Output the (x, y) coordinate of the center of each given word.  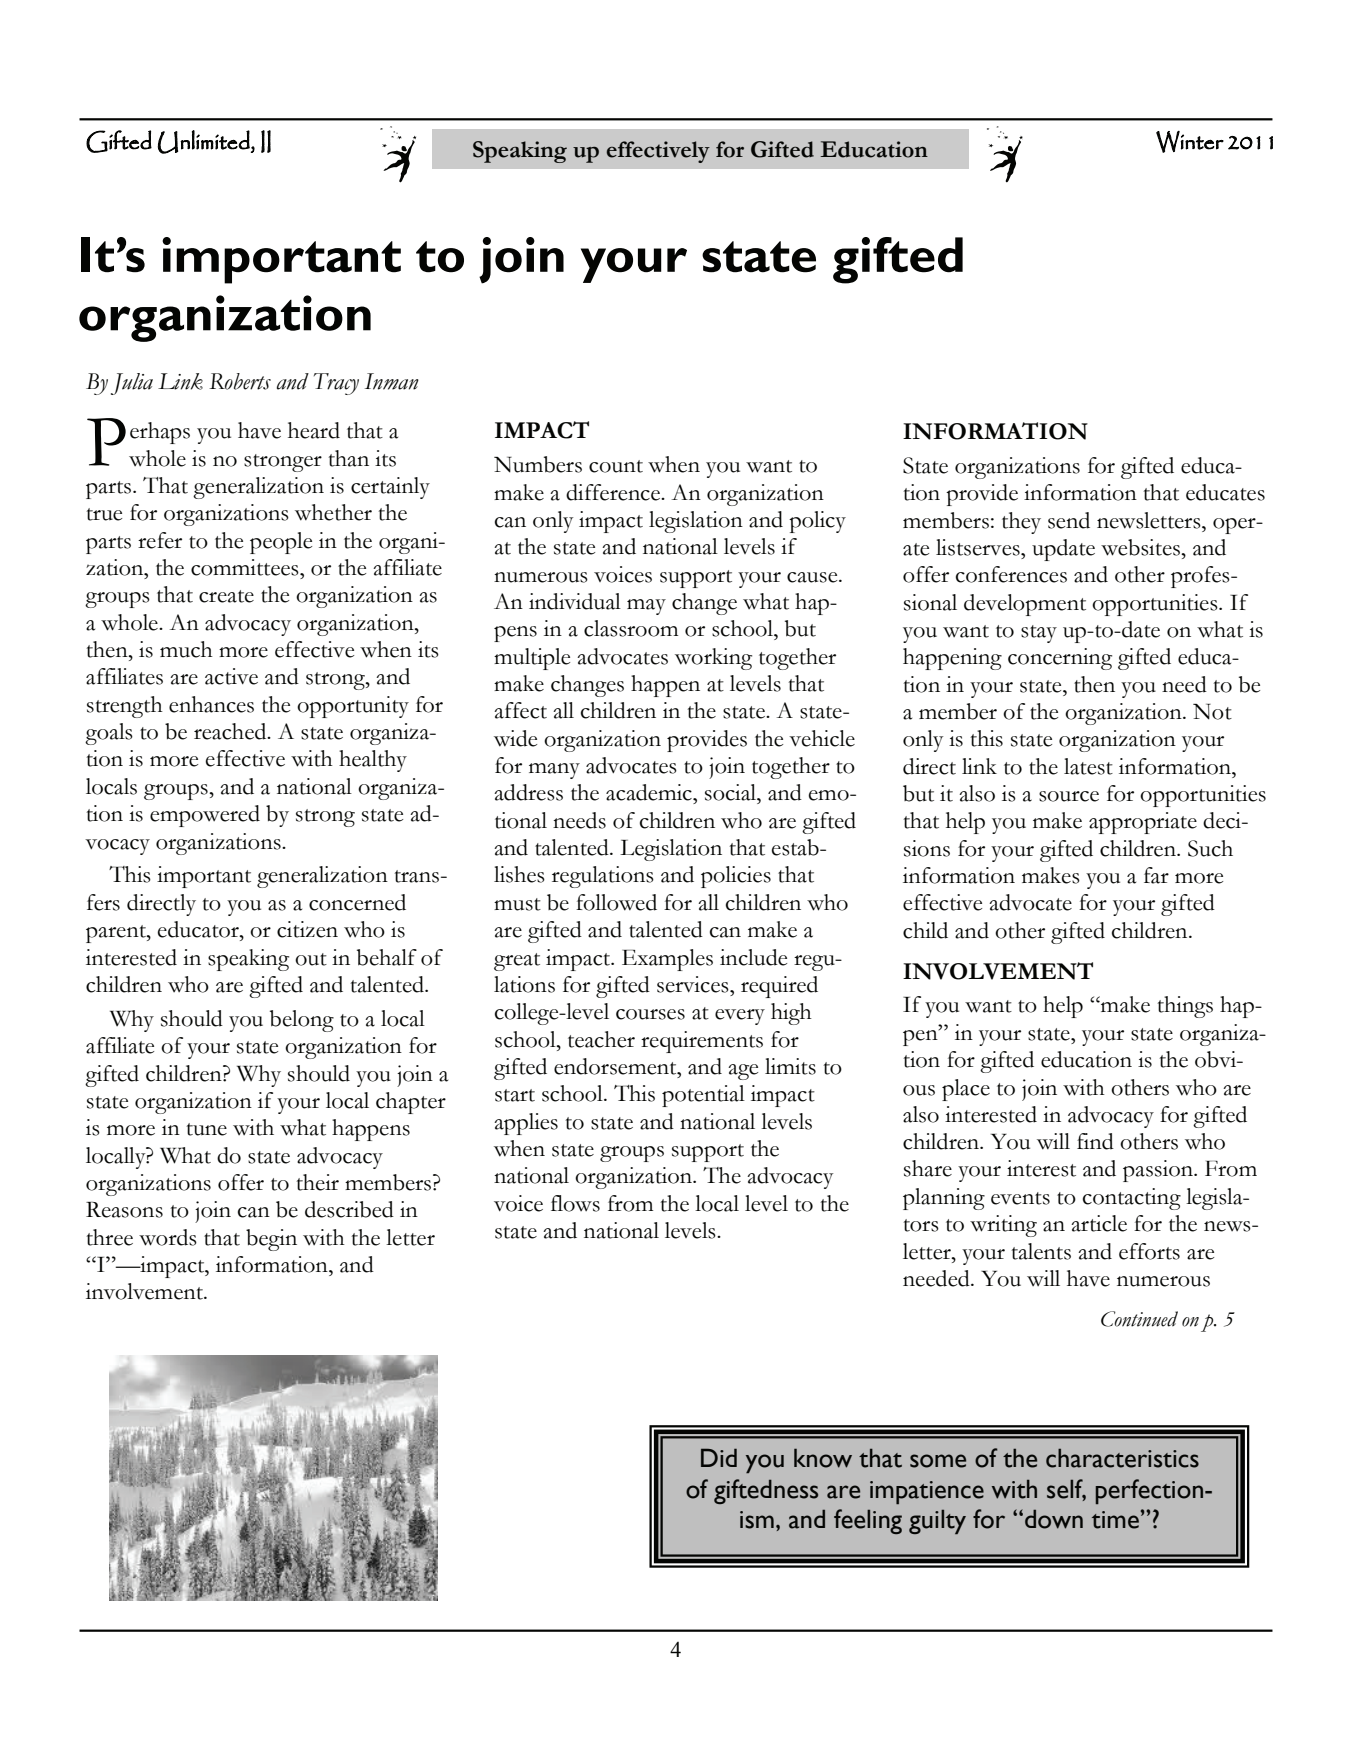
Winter (1190, 142)
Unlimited (204, 142)
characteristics (1122, 1458)
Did (719, 1457)
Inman (392, 381)
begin (271, 1240)
